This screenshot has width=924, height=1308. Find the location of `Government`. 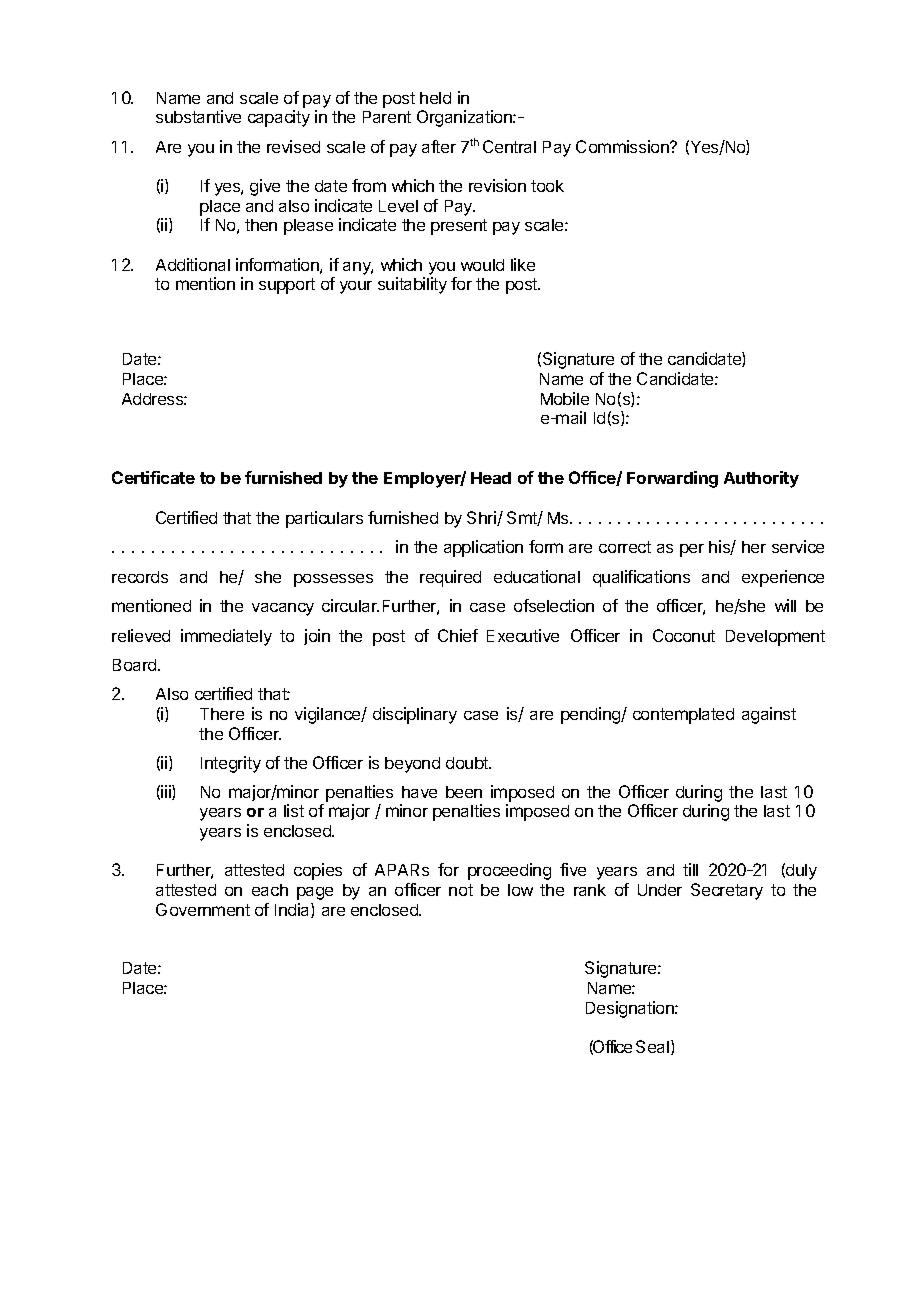

Government is located at coordinates (203, 909).
